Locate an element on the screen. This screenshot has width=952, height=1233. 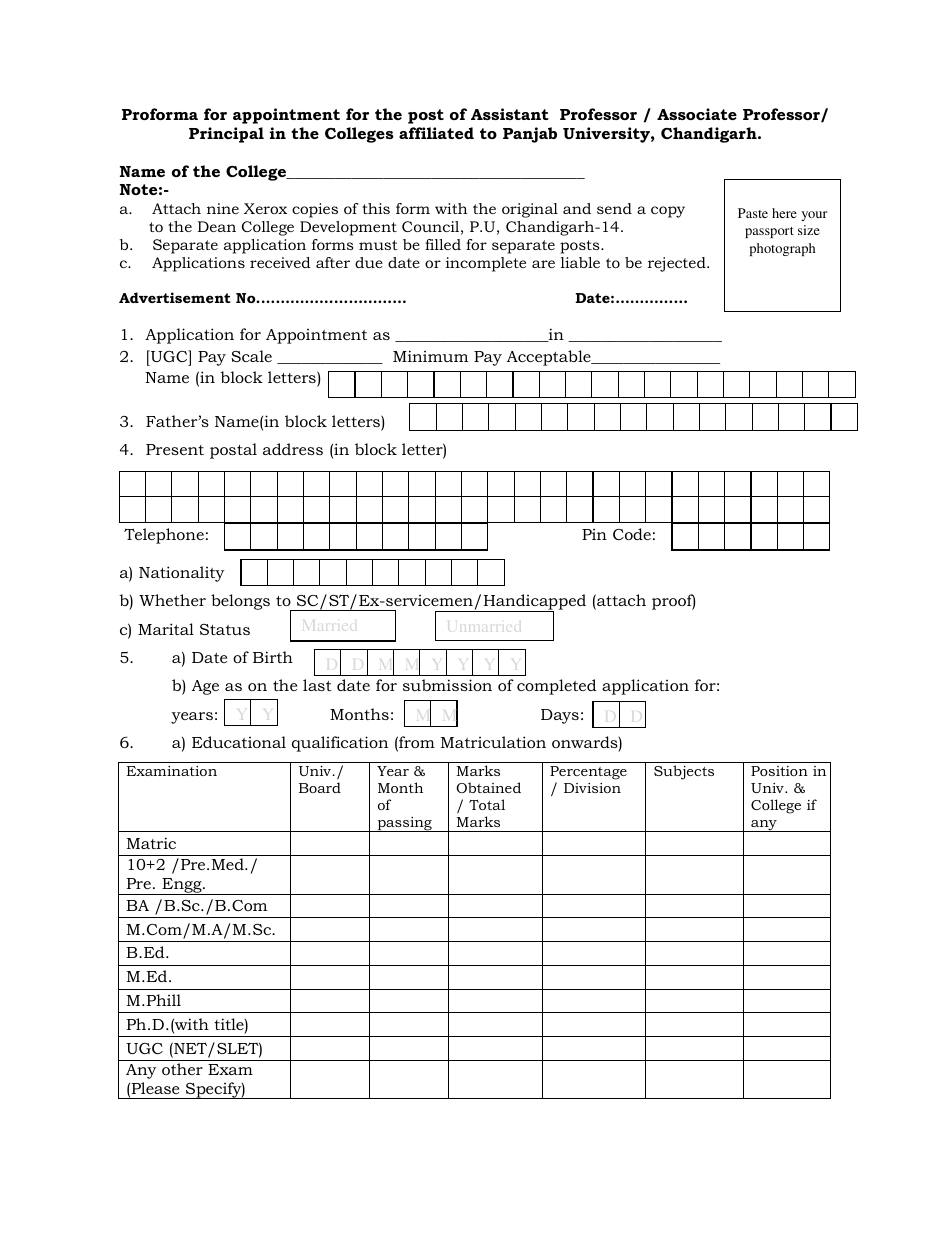
other is located at coordinates (182, 1069).
